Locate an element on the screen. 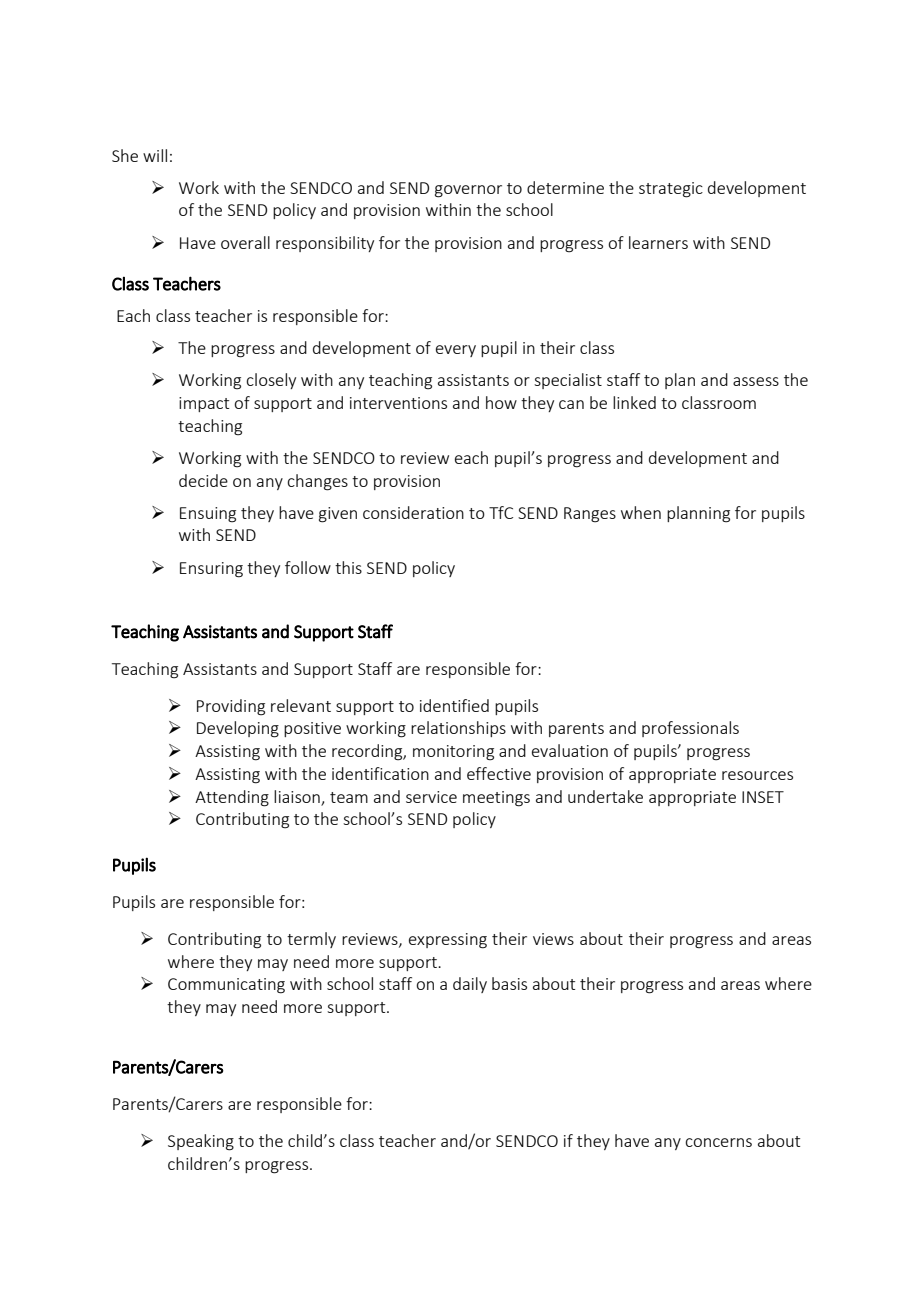 This screenshot has width=924, height=1308. governor is located at coordinates (468, 191).
